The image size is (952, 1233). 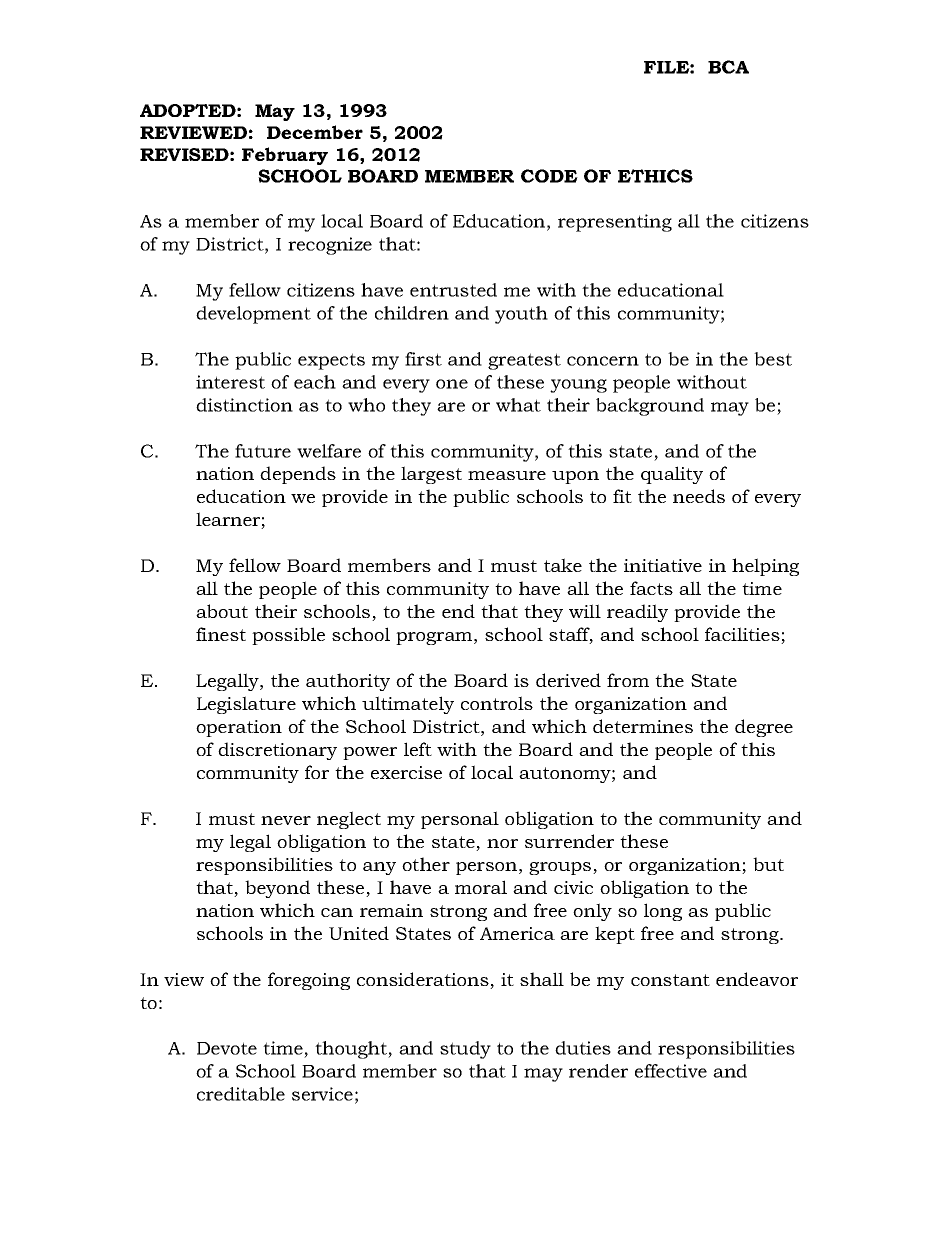 I want to click on beyond, so click(x=277, y=889).
